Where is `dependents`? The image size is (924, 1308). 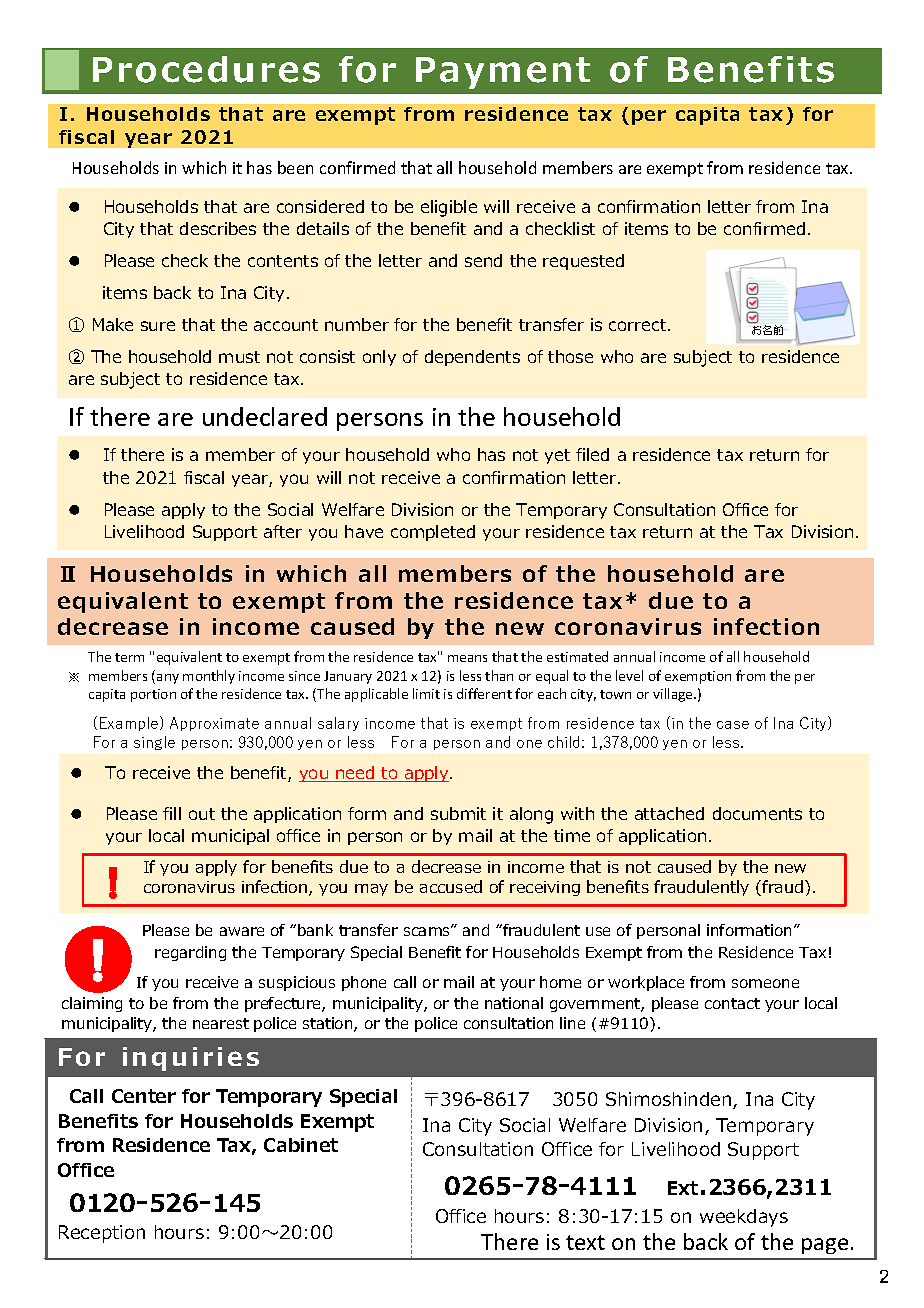
dependents is located at coordinates (472, 358).
